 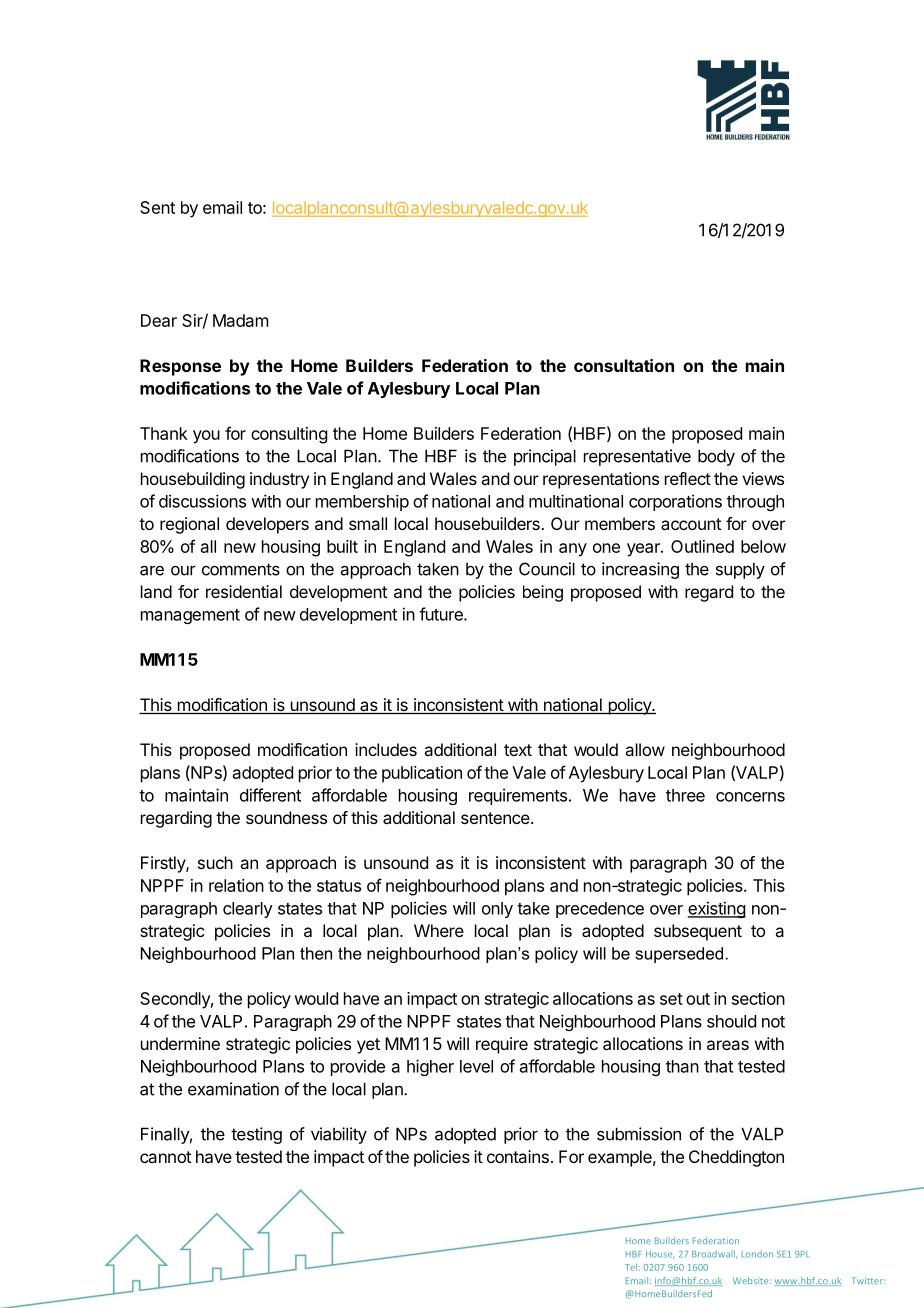 What do you see at coordinates (698, 932) in the screenshot?
I see `subsequent` at bounding box center [698, 932].
